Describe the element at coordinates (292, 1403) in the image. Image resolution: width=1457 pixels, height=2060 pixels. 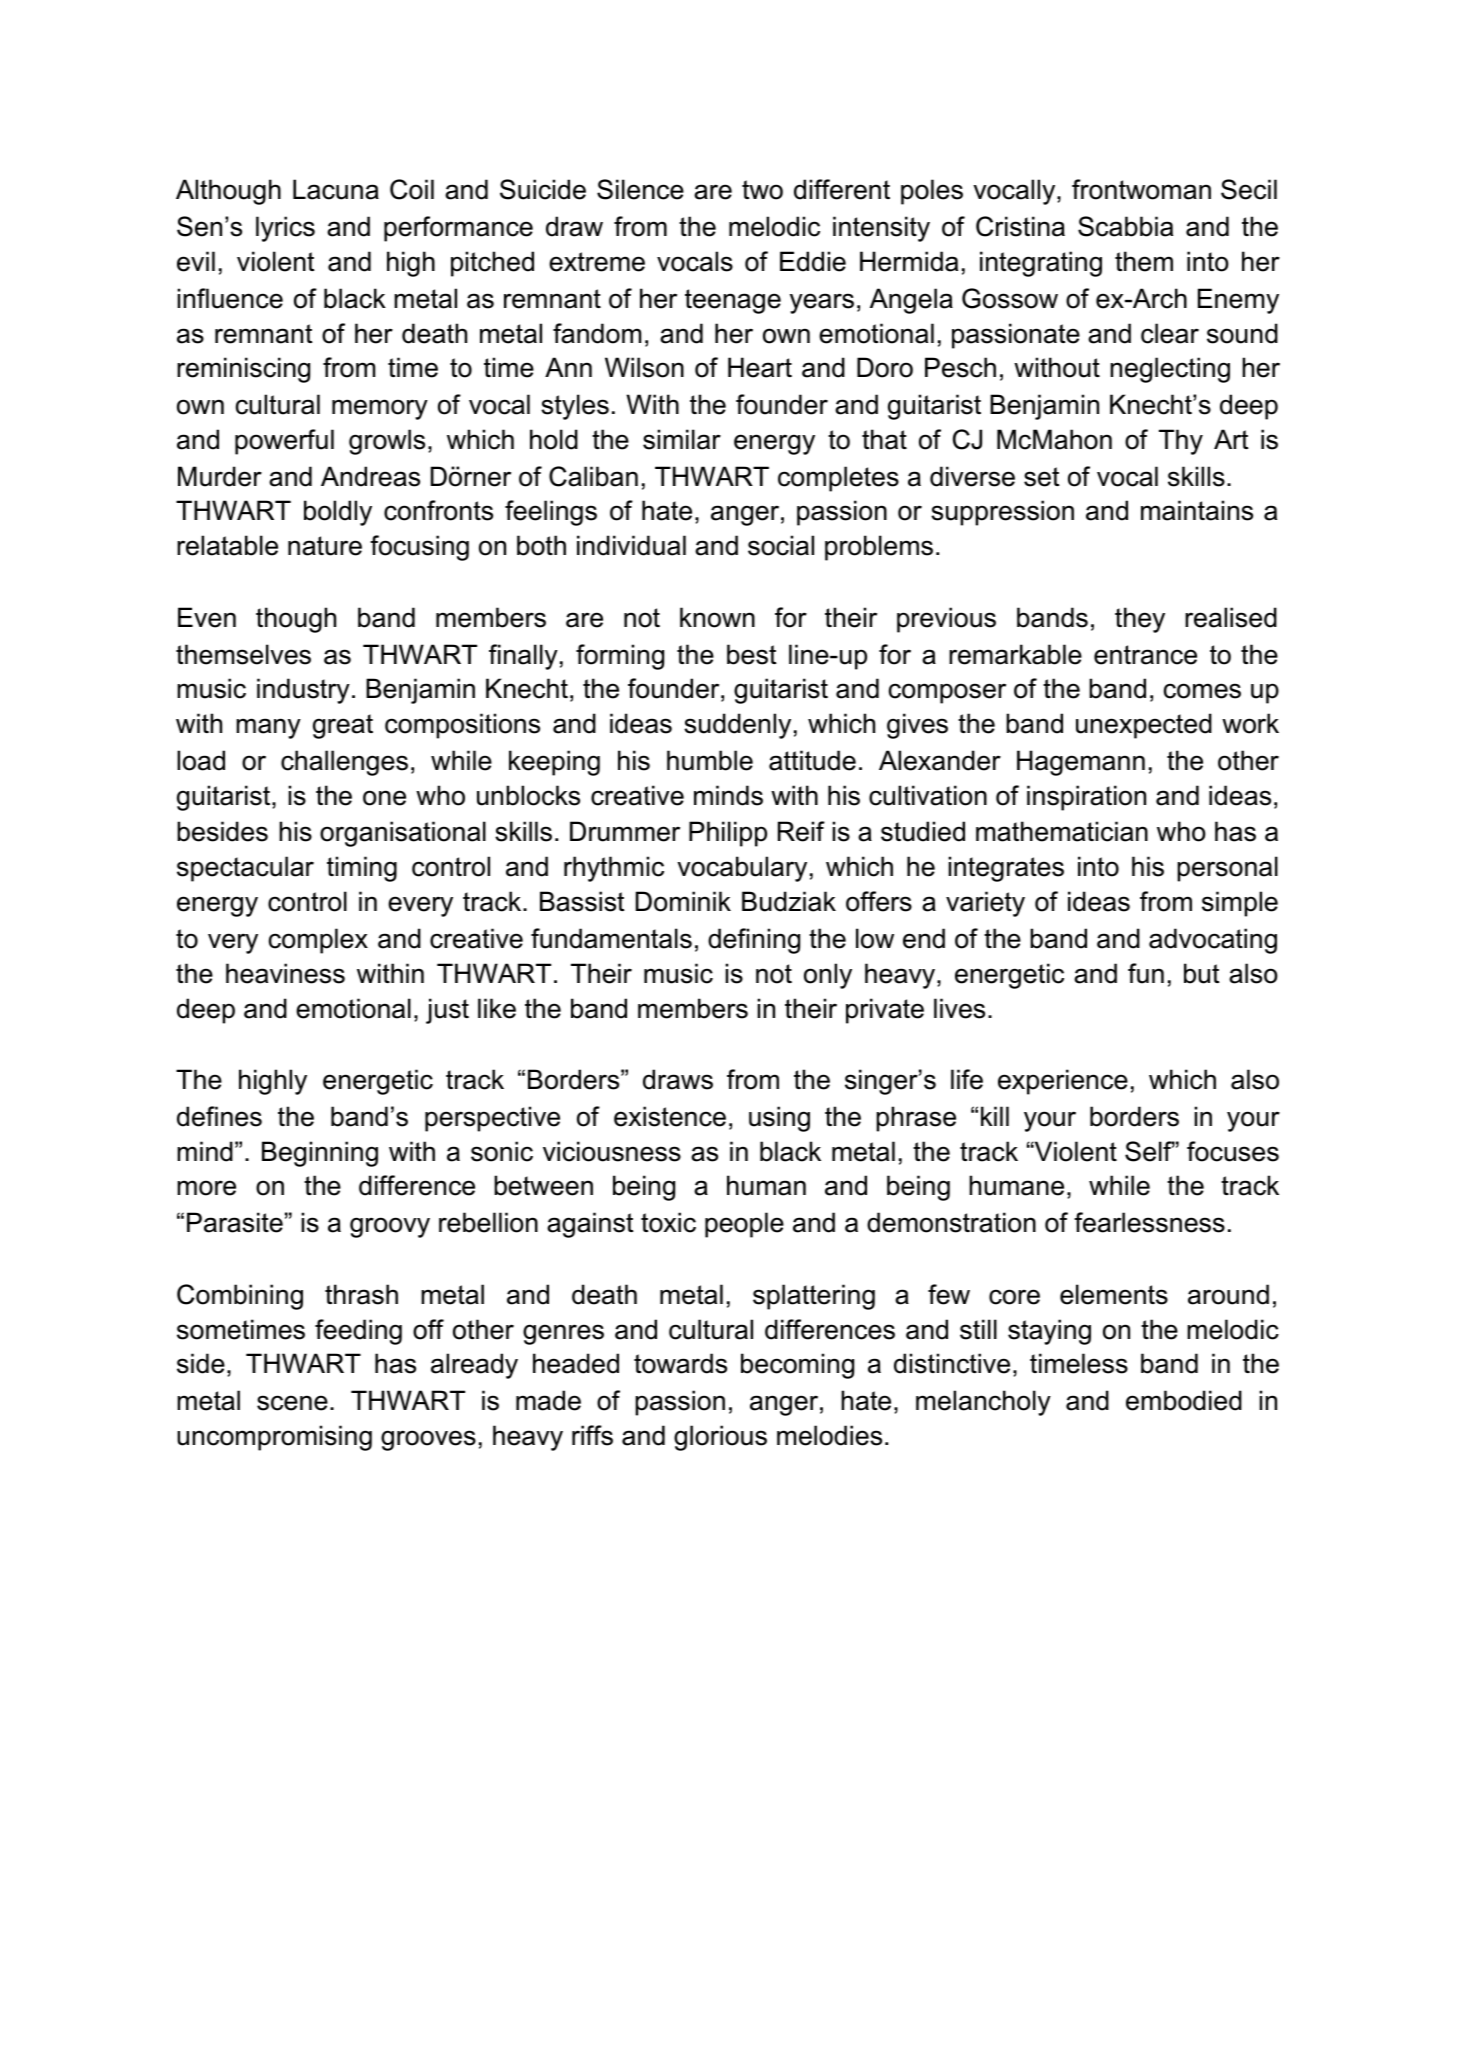
I see `scene` at that location.
